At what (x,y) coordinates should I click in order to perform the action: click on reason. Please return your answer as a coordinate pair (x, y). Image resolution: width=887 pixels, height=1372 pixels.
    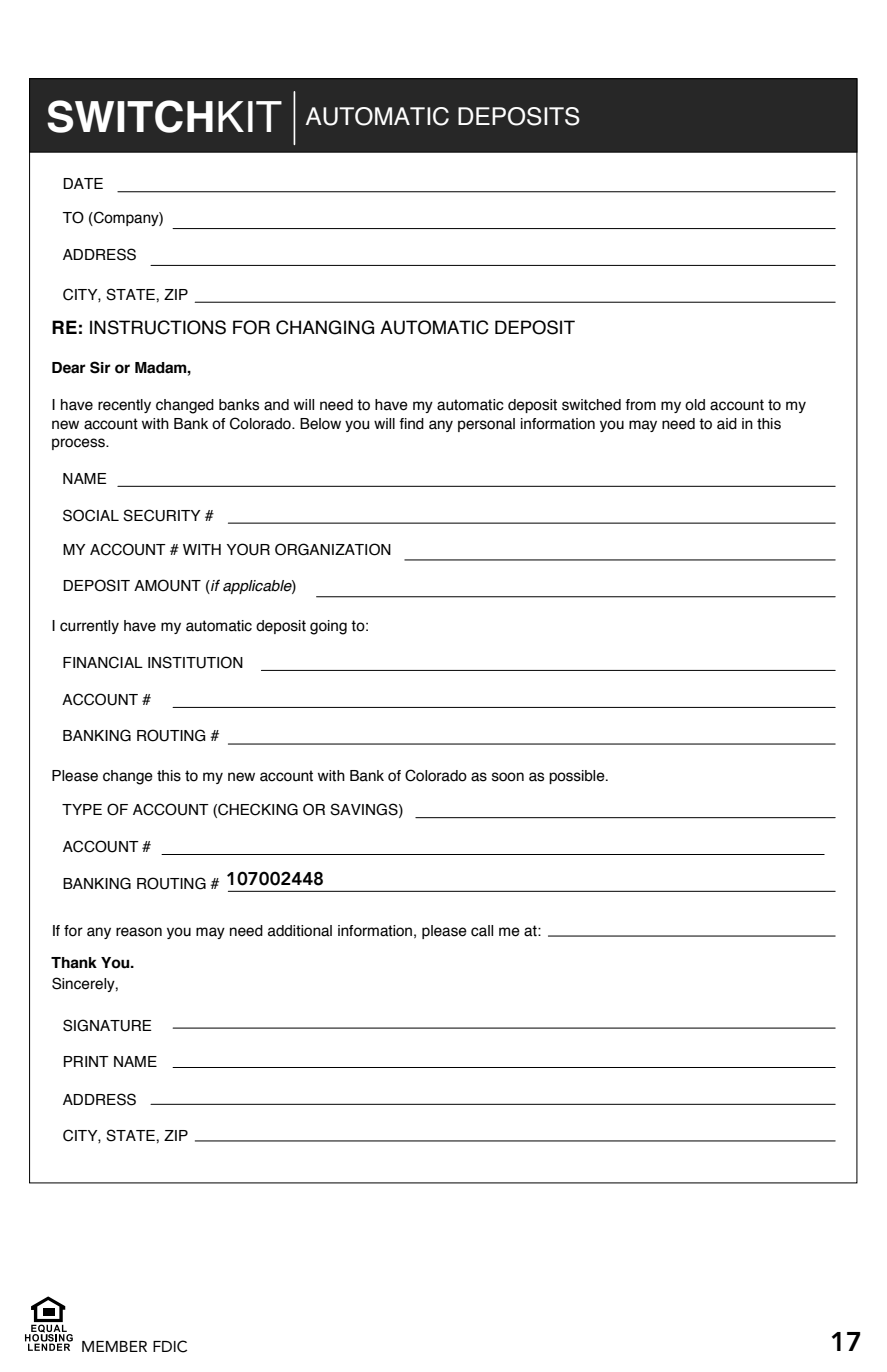
    Looking at the image, I should click on (139, 932).
